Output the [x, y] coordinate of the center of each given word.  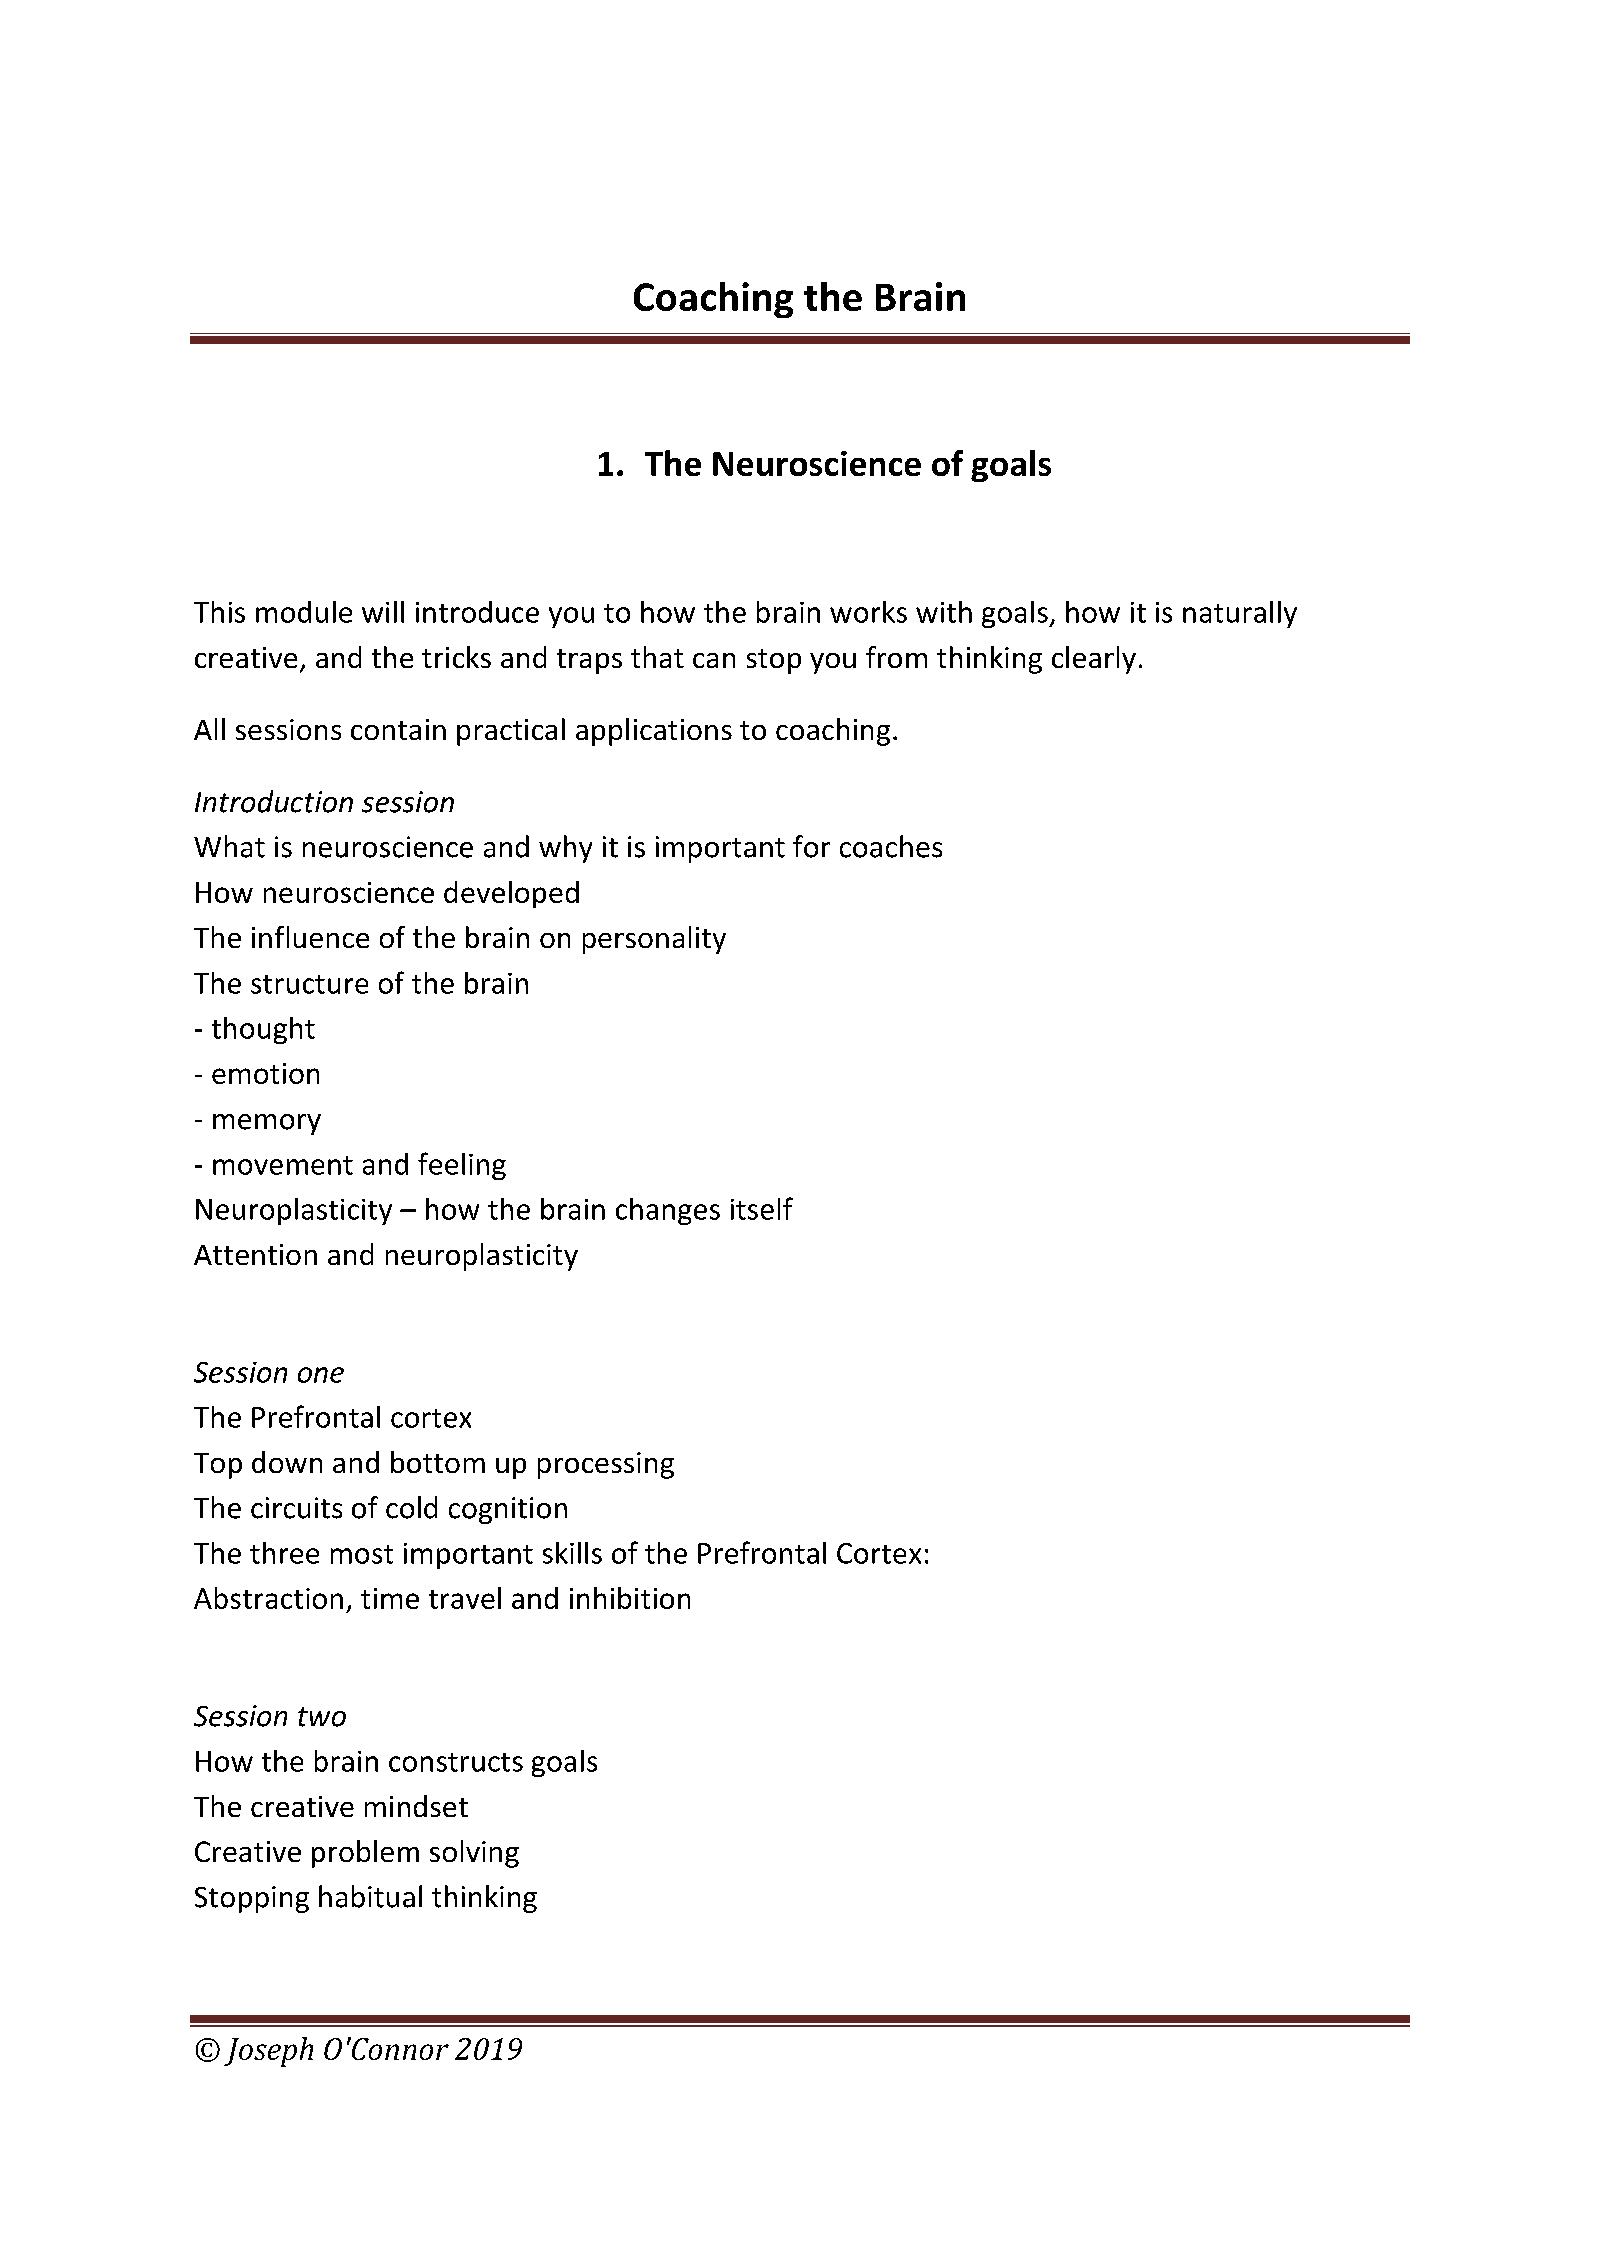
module [304, 612]
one [321, 1375]
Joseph [268, 2052]
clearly [1094, 660]
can [714, 660]
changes [668, 1211]
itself [762, 1208]
